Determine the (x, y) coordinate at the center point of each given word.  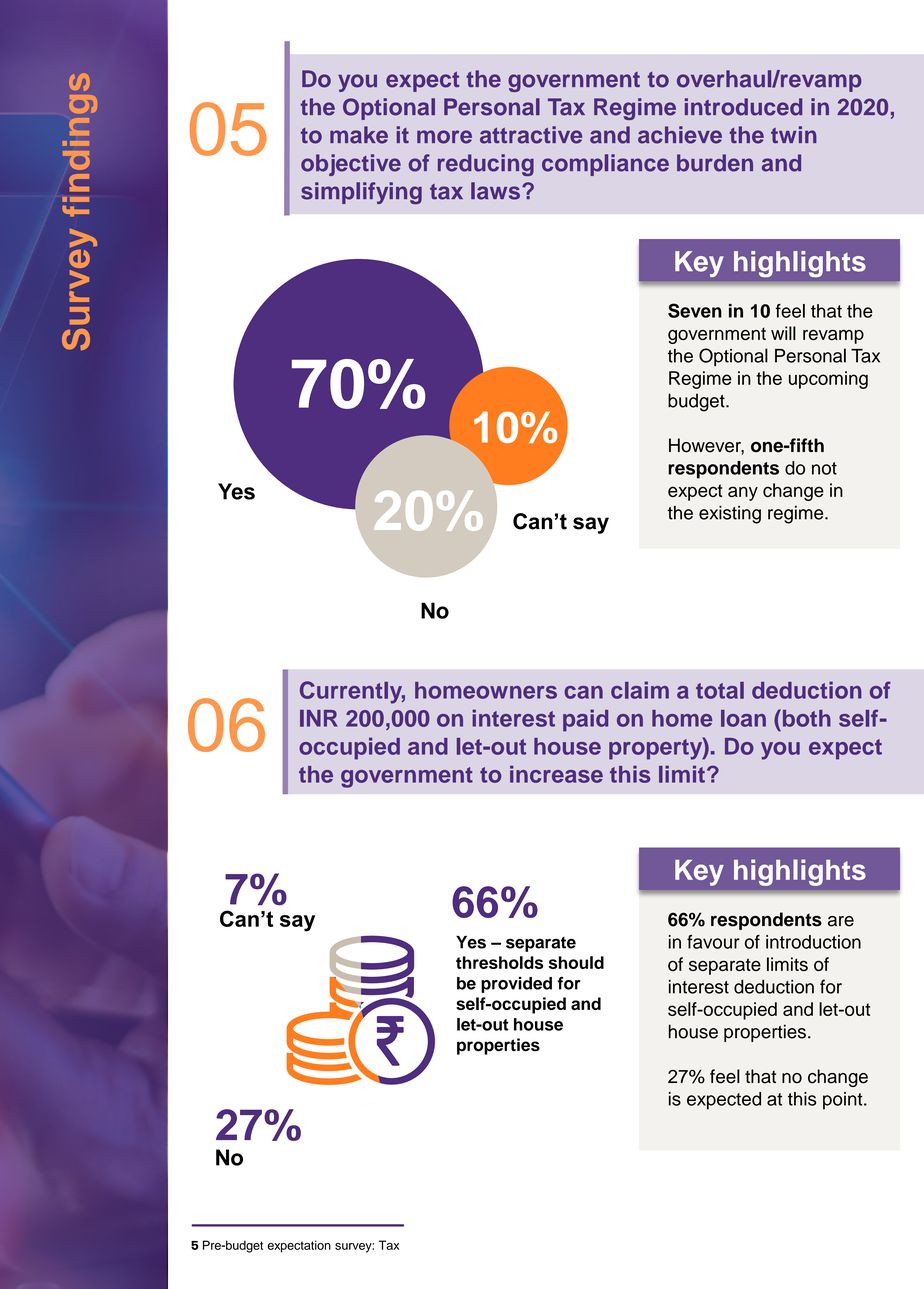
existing (730, 515)
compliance (605, 165)
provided (516, 985)
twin (794, 134)
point (844, 1101)
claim (640, 690)
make (359, 135)
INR (319, 718)
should (576, 962)
